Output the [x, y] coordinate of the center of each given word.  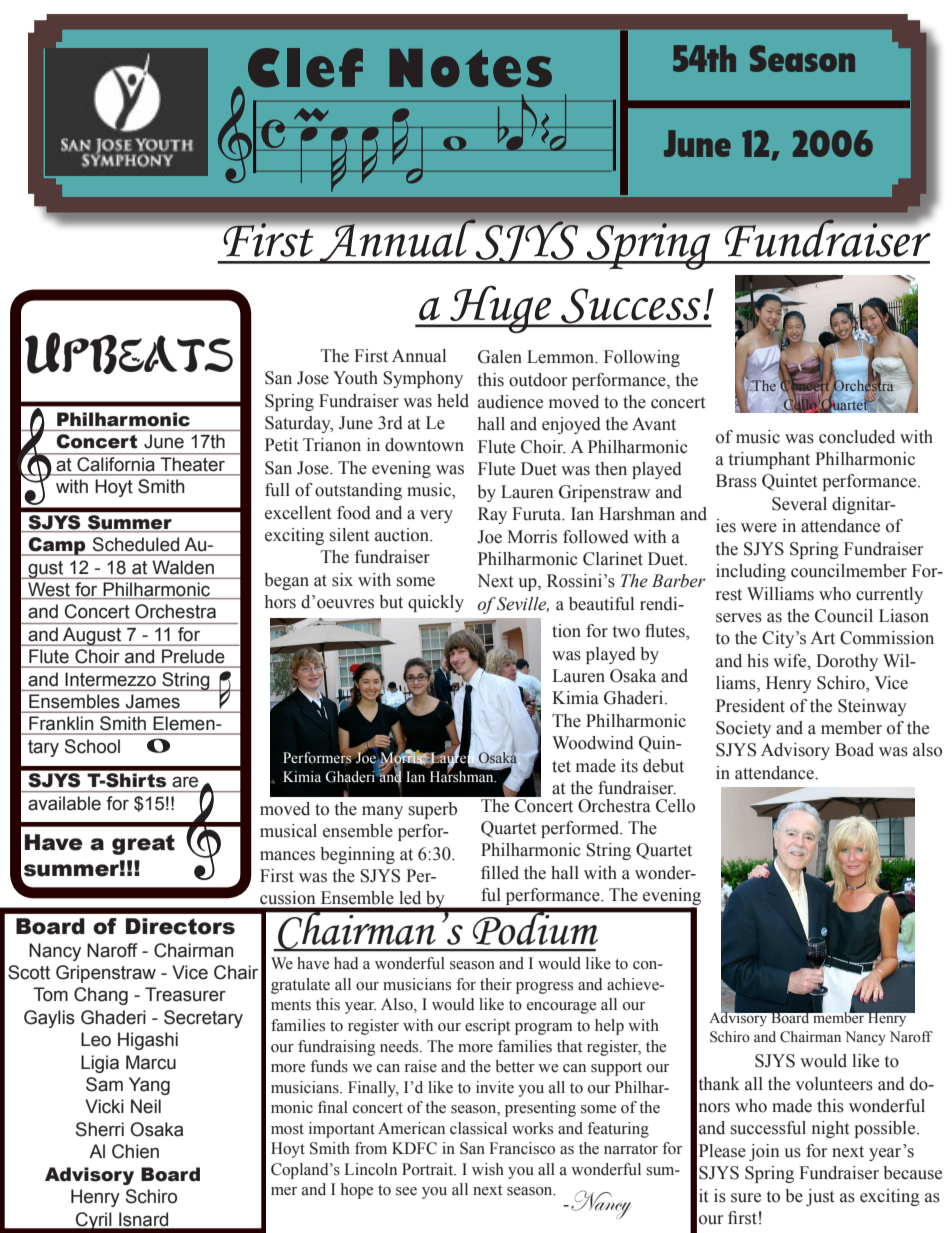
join [764, 1152]
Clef [305, 67]
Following [642, 358]
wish [488, 1169]
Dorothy [847, 662]
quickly [436, 603]
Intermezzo [110, 679]
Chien [135, 1151]
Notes [470, 68]
